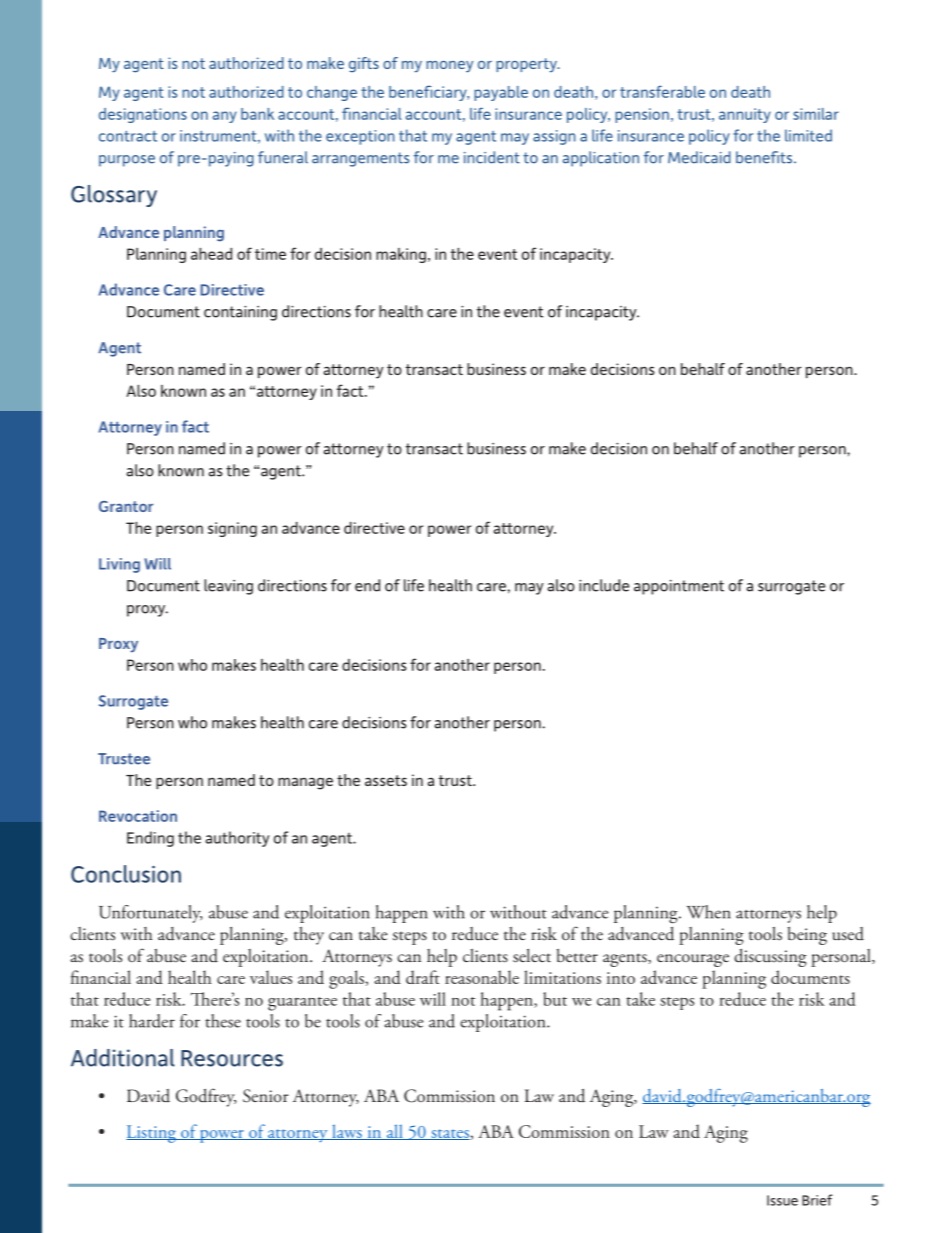 The width and height of the page is (952, 1233). Describe the element at coordinates (237, 839) in the page. I see `authority` at that location.
